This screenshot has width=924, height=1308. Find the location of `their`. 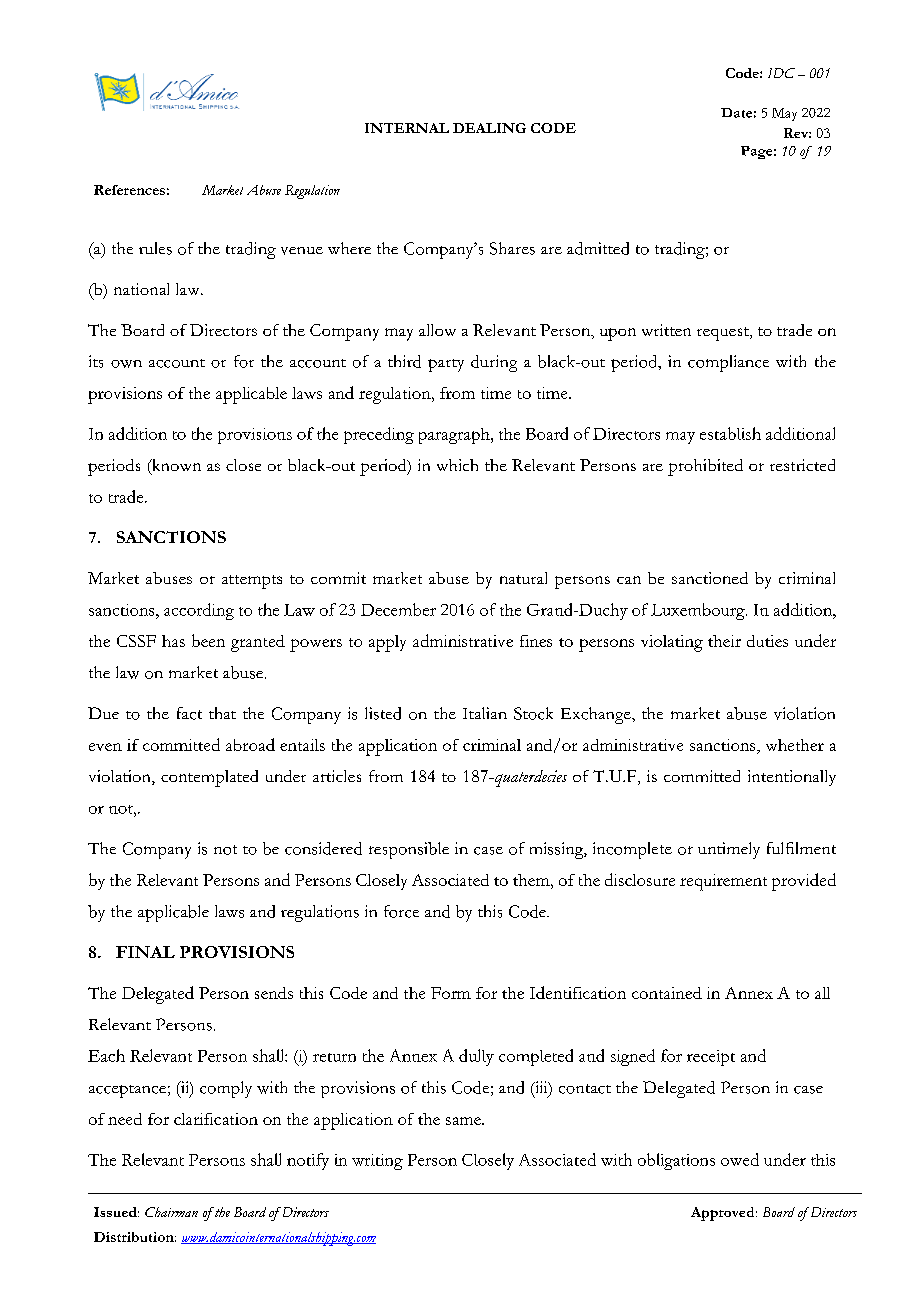

their is located at coordinates (724, 641).
